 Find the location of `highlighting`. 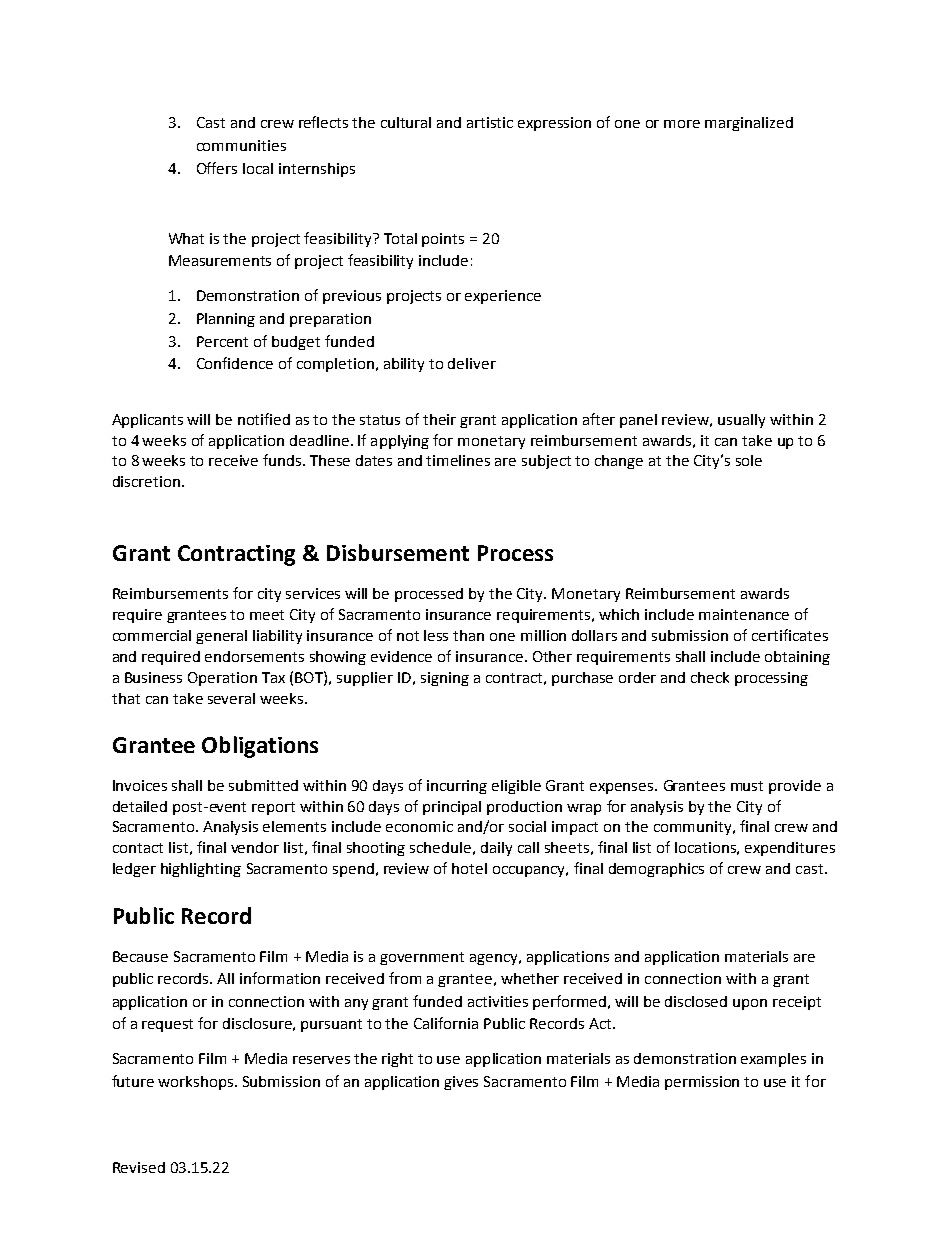

highlighting is located at coordinates (201, 870).
